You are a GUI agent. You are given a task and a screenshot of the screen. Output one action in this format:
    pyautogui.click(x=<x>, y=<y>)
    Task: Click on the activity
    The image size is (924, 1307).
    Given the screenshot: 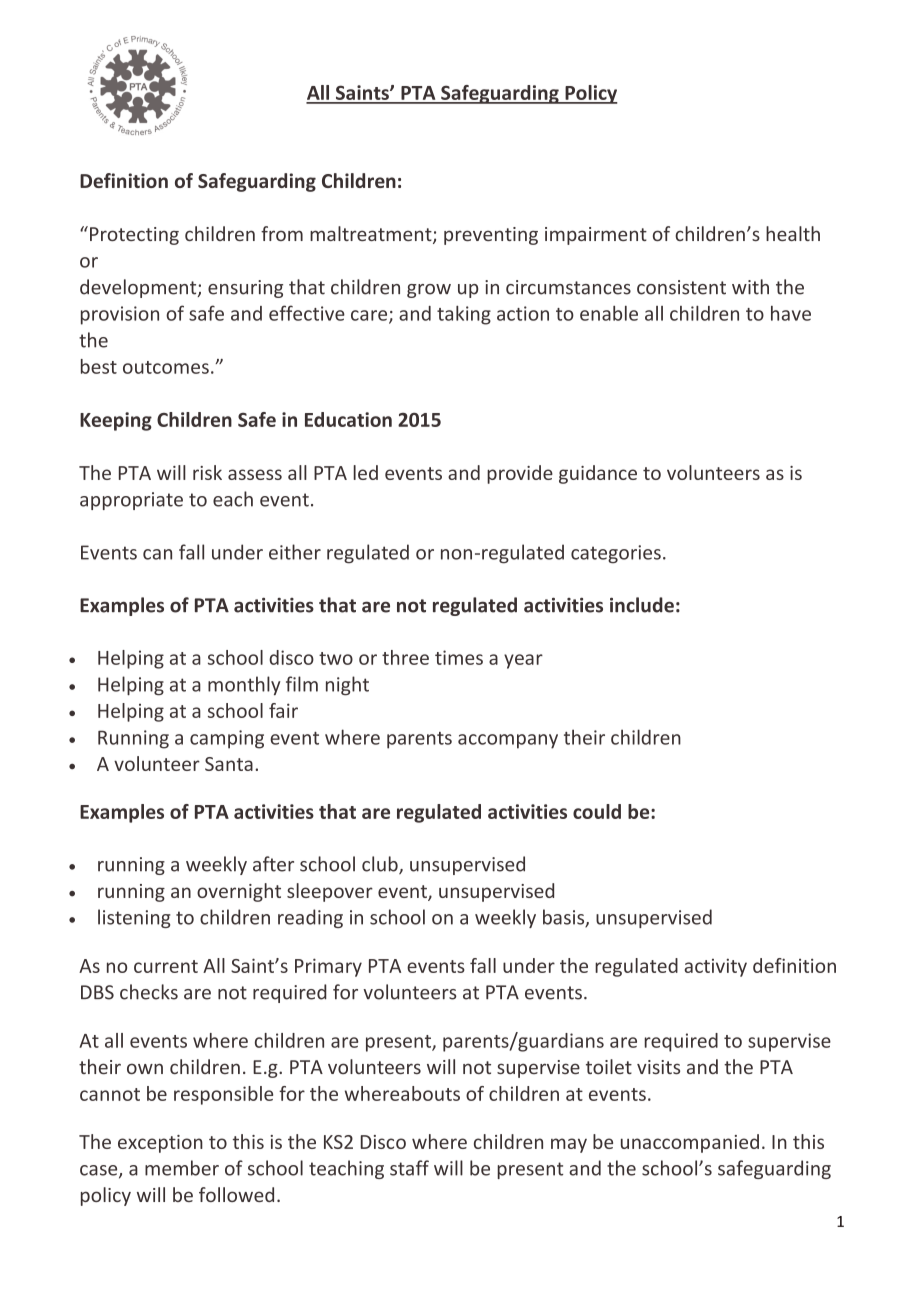 What is the action you would take?
    pyautogui.click(x=715, y=967)
